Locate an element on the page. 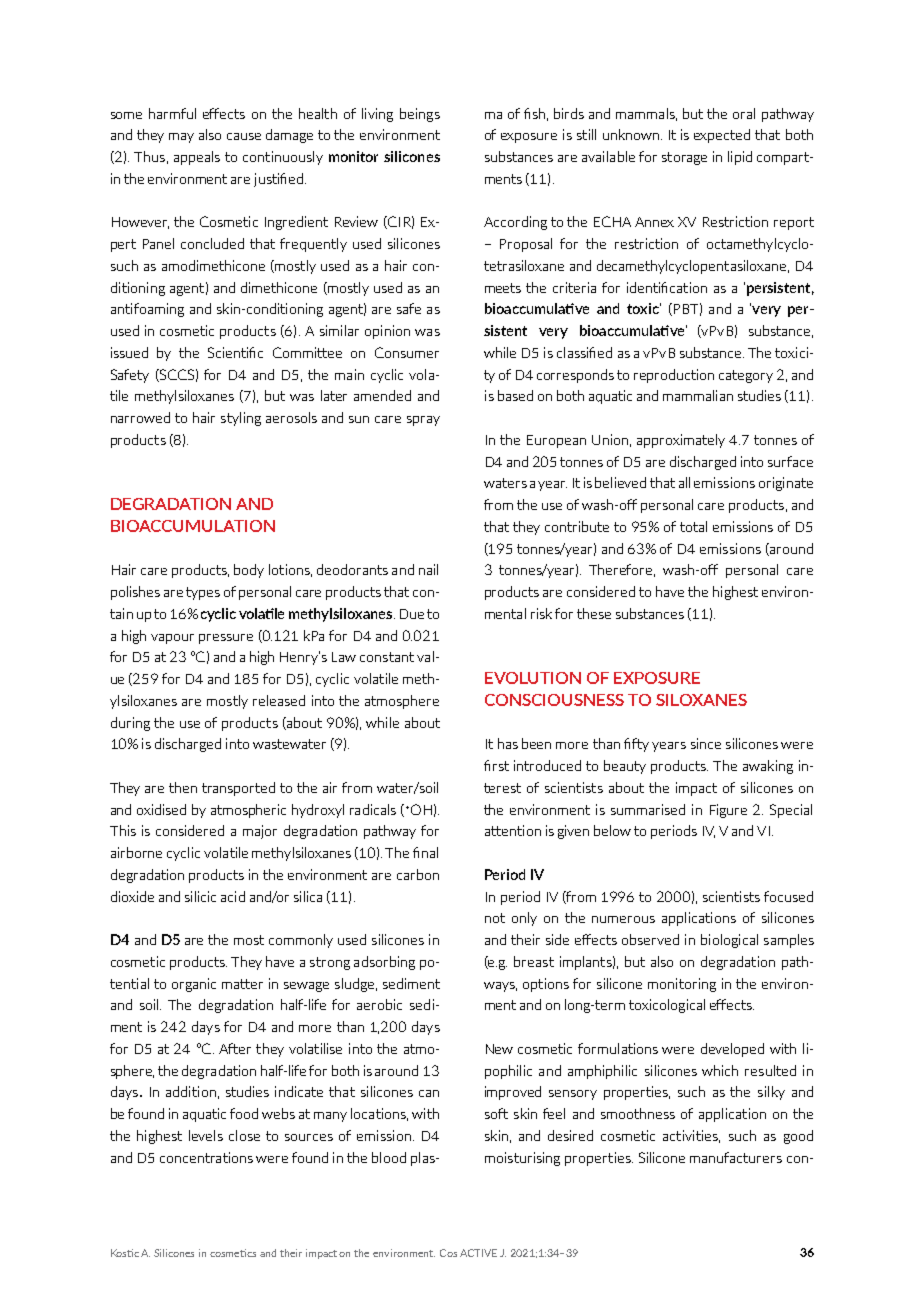  styling is located at coordinates (241, 419).
